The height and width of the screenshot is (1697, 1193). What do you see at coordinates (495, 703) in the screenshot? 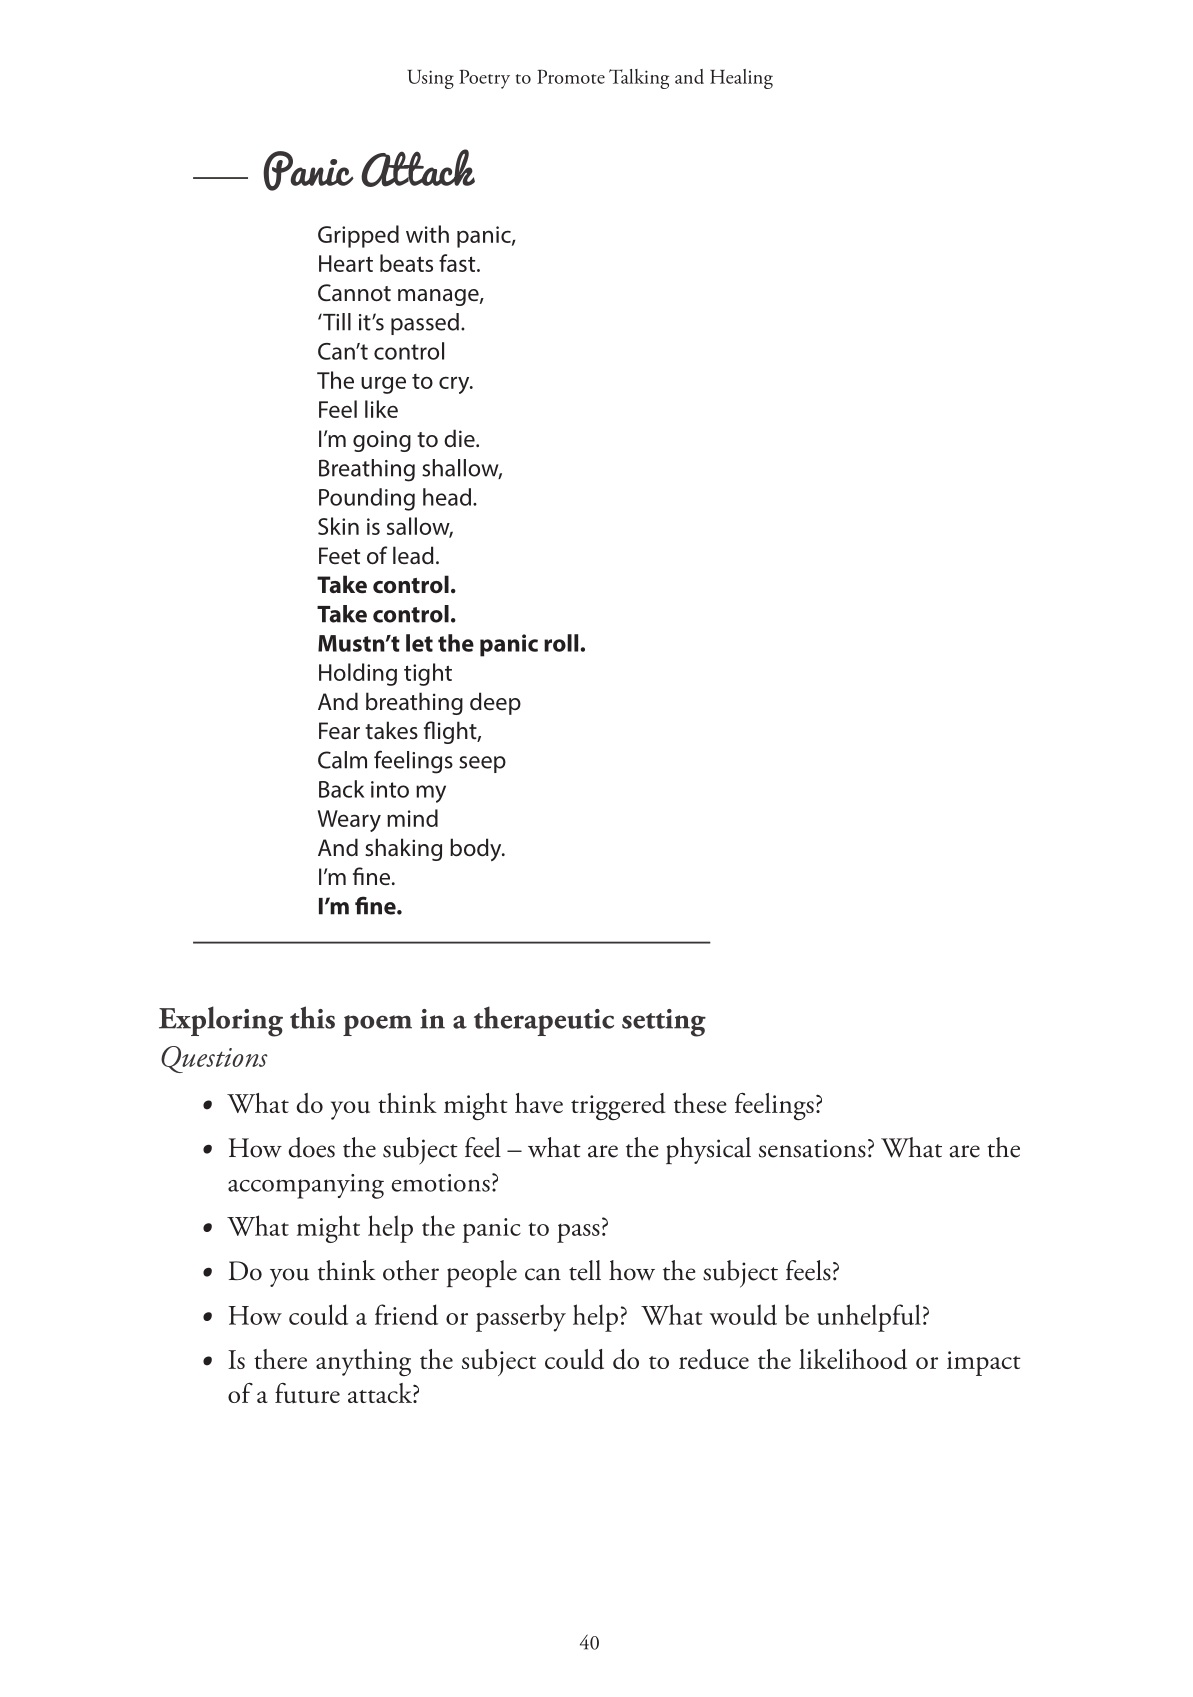
I see `deep` at bounding box center [495, 703].
